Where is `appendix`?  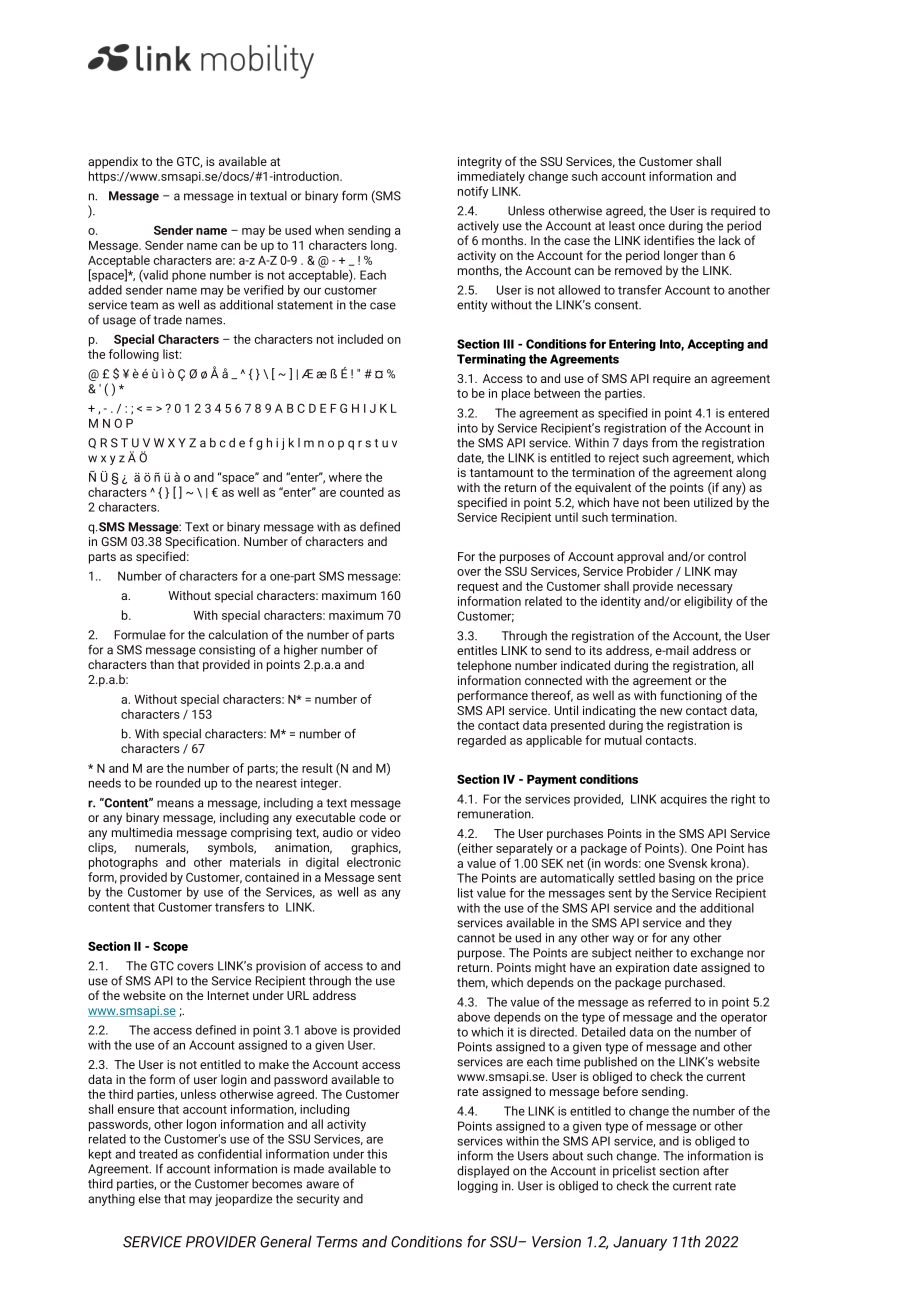 appendix is located at coordinates (113, 162).
